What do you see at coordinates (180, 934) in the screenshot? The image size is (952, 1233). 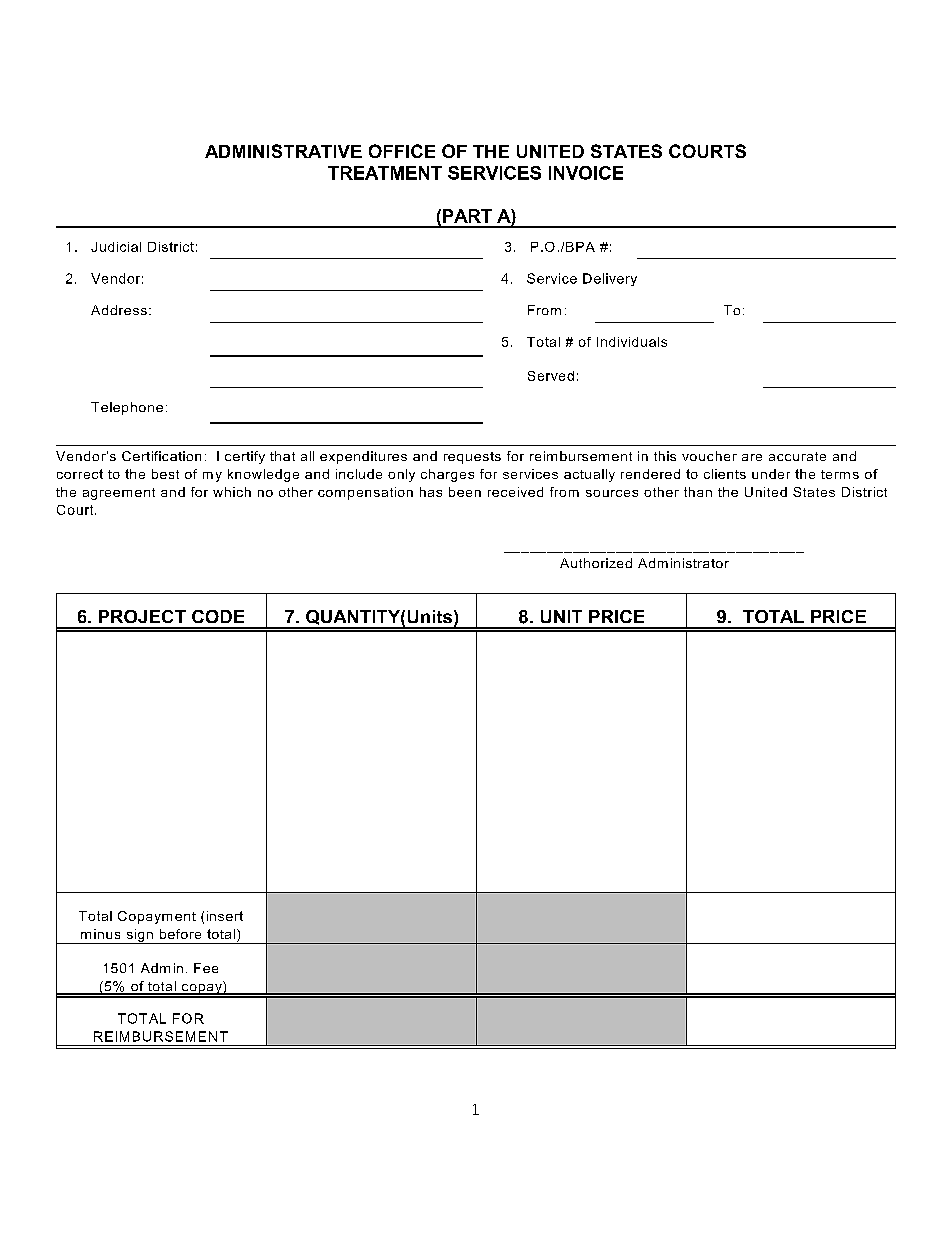 I see `before` at bounding box center [180, 934].
